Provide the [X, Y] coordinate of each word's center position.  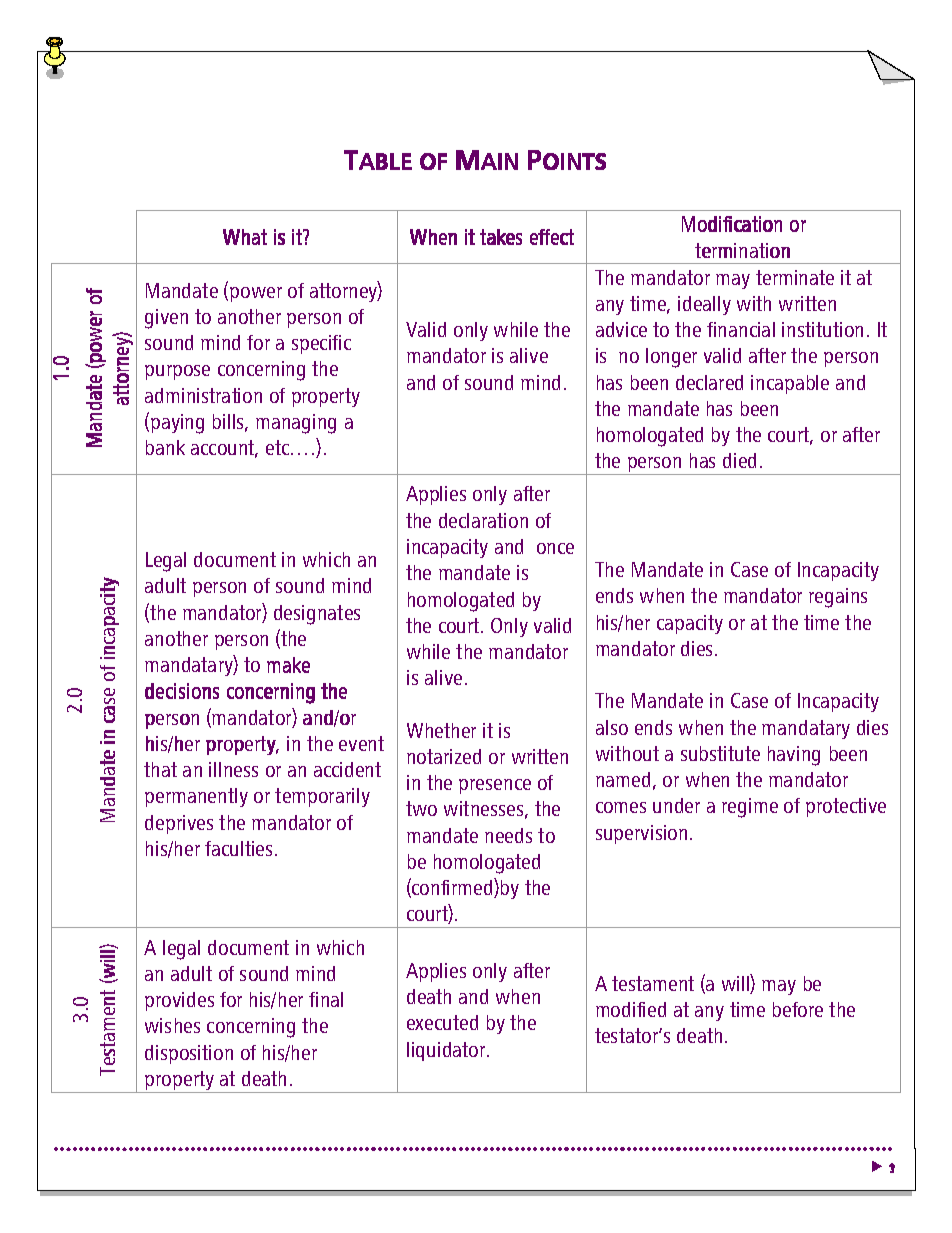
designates [317, 615]
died [739, 460]
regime [750, 808]
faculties [238, 848]
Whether [441, 730]
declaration [483, 520]
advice [621, 329]
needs [508, 835]
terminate [795, 277]
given [166, 319]
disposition [189, 1054]
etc [279, 447]
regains [838, 598]
